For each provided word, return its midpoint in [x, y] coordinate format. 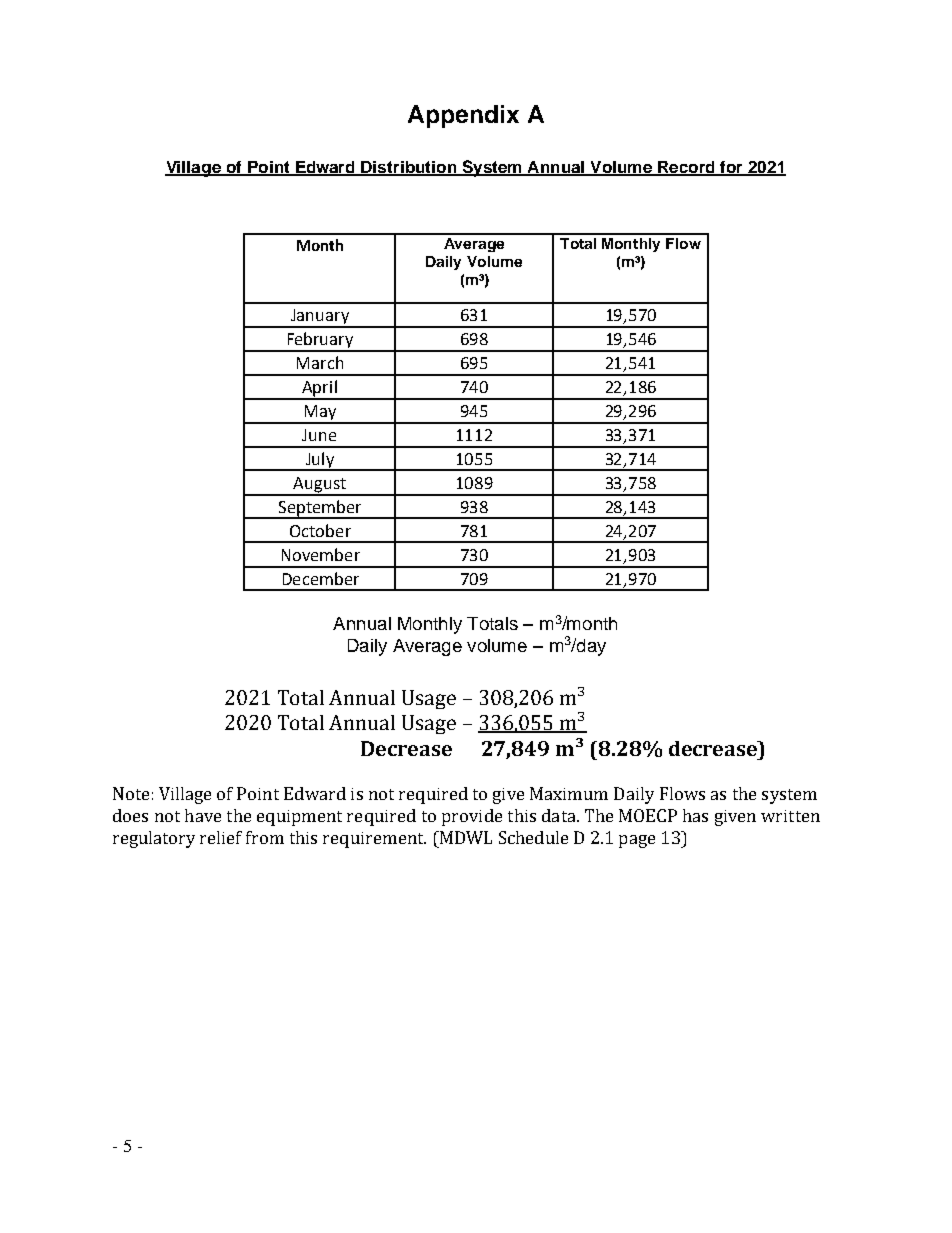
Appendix [463, 116]
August [319, 486]
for [731, 168]
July [319, 461]
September [320, 509]
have [203, 815]
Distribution [409, 168]
